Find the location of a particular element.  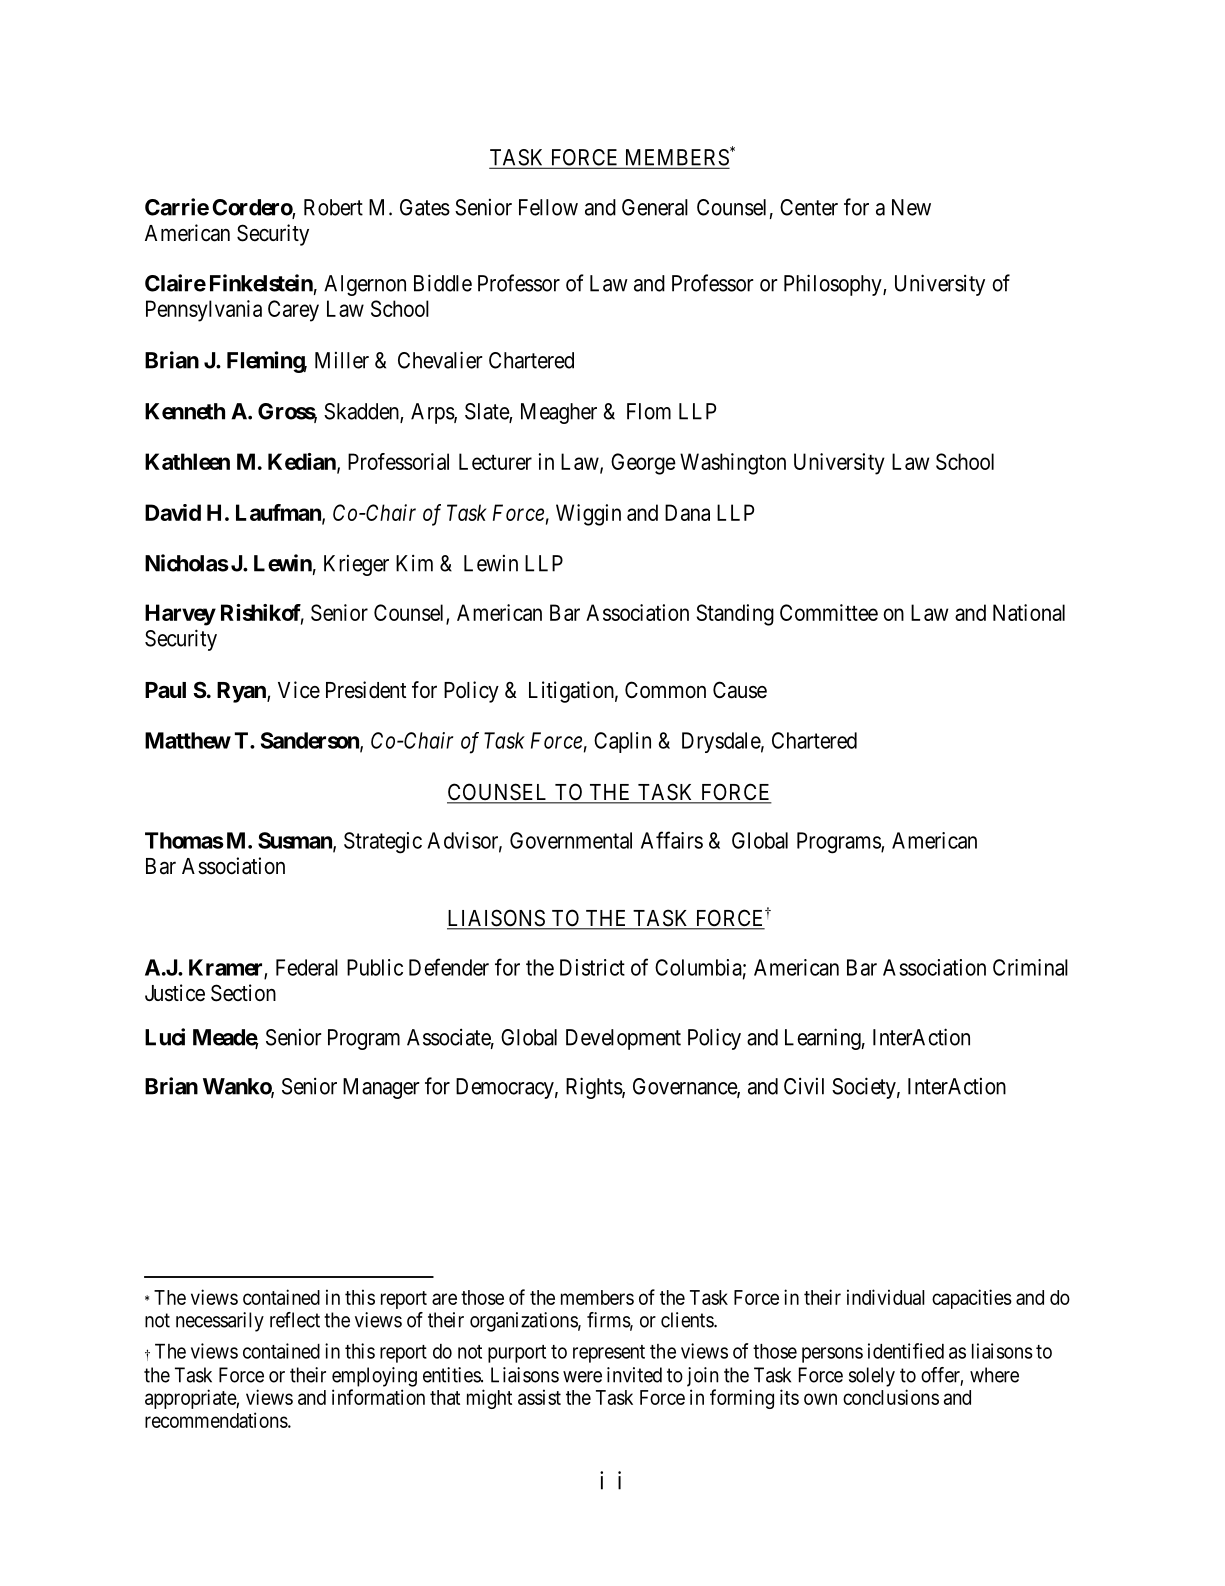

Robert is located at coordinates (333, 207).
